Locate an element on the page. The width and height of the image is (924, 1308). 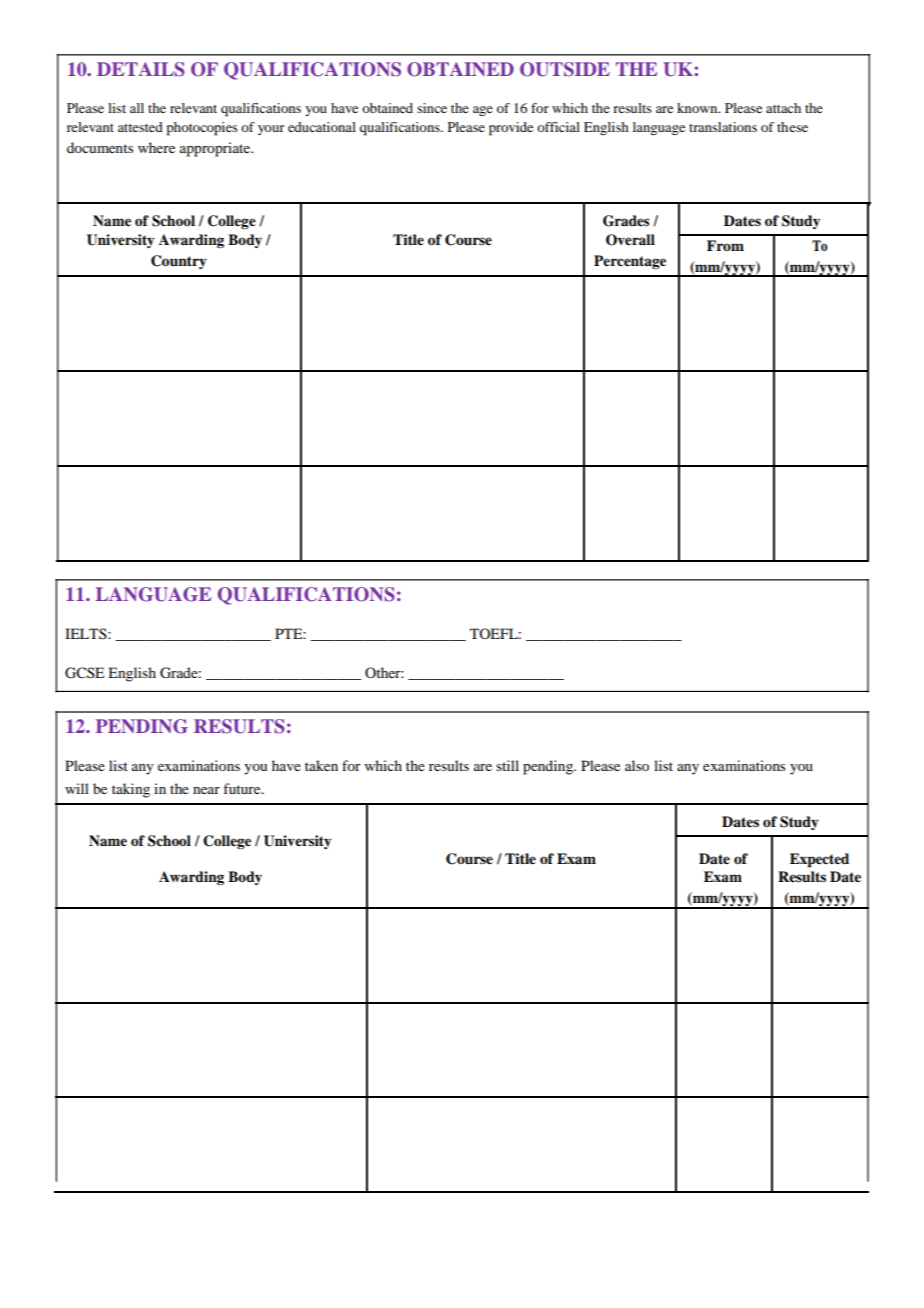
still is located at coordinates (507, 765).
